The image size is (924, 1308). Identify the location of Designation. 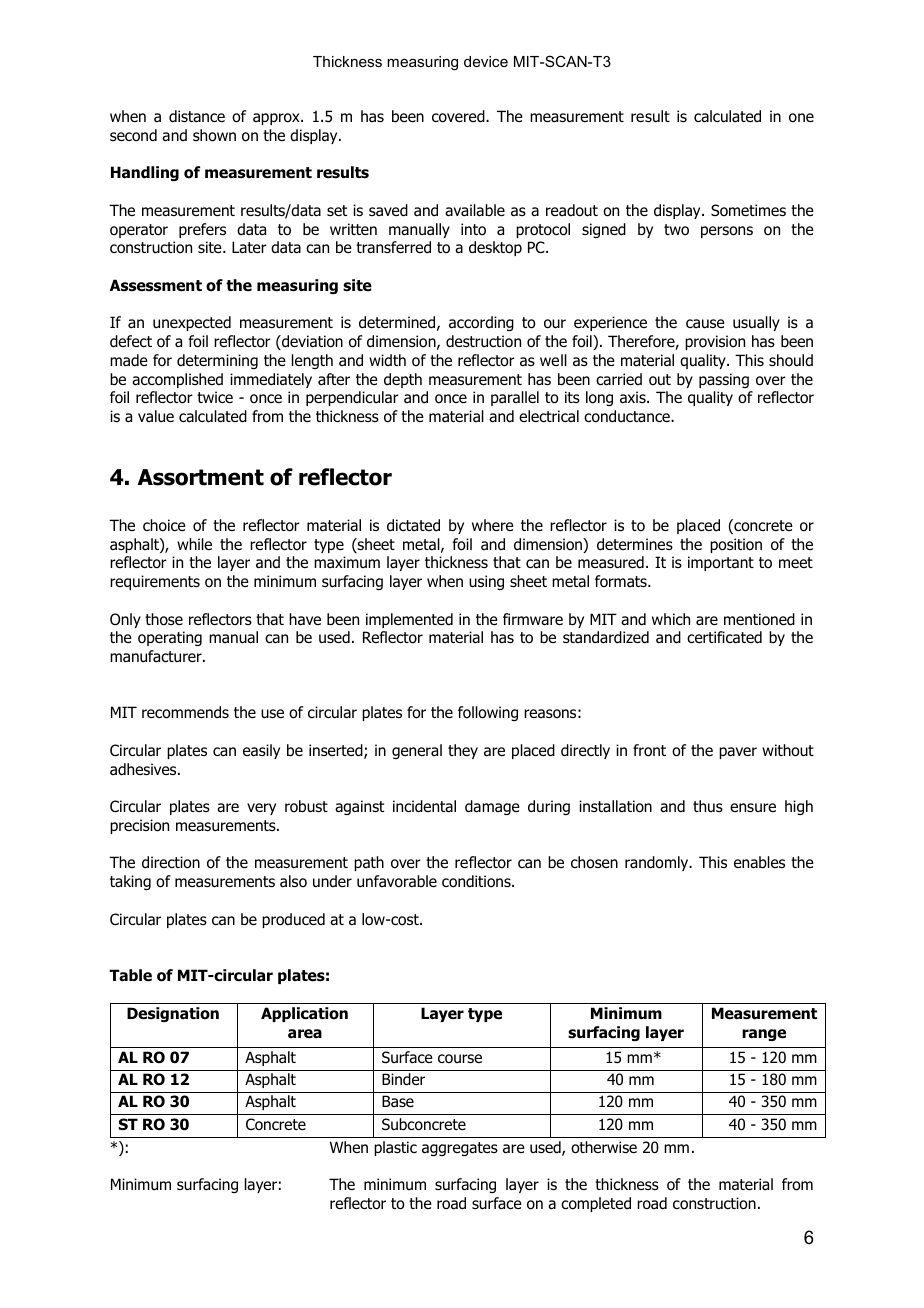
(173, 1014).
